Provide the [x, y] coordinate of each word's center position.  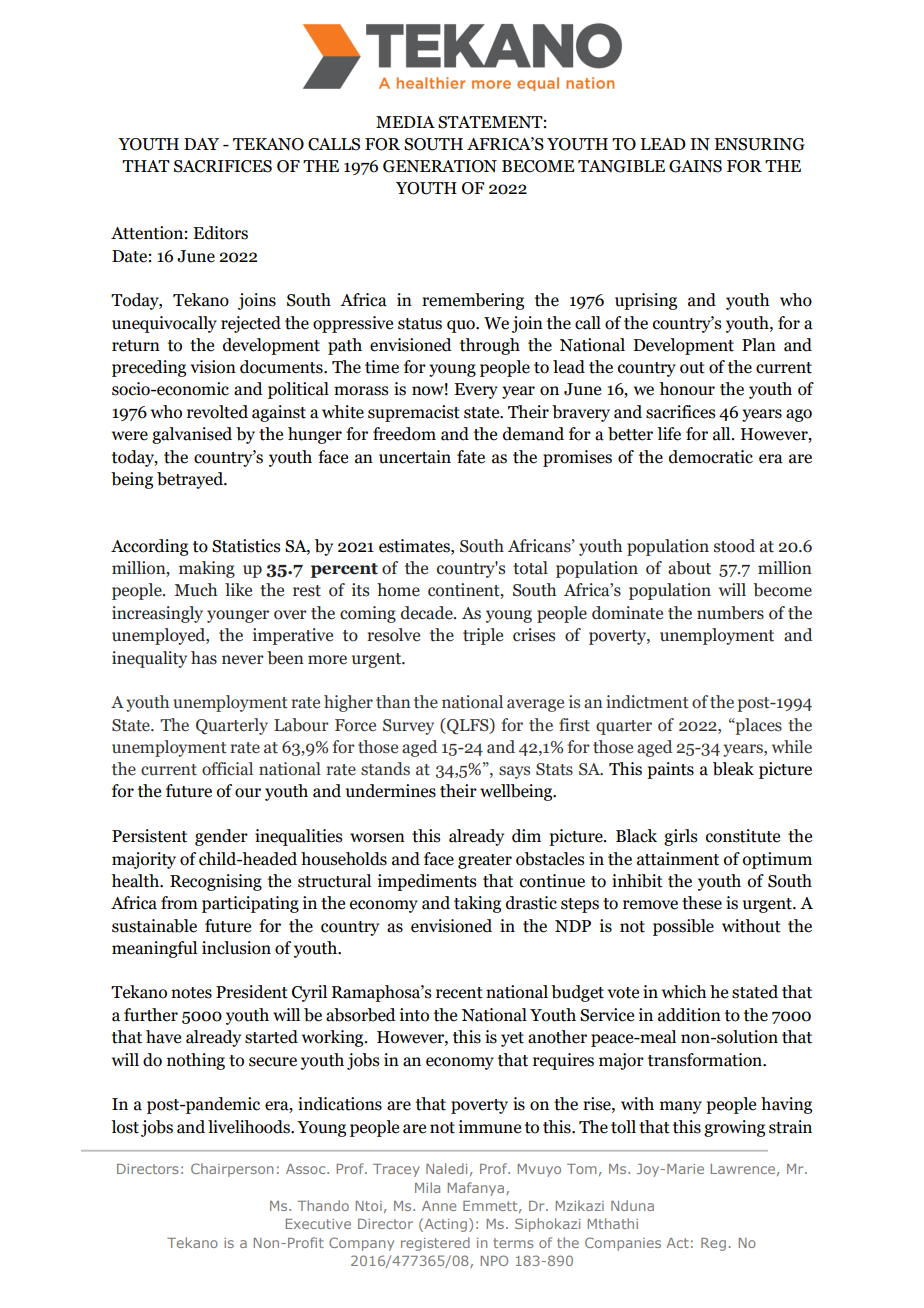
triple [483, 636]
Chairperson [232, 1170]
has [204, 658]
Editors [220, 233]
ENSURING [759, 144]
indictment [647, 702]
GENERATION [440, 166]
